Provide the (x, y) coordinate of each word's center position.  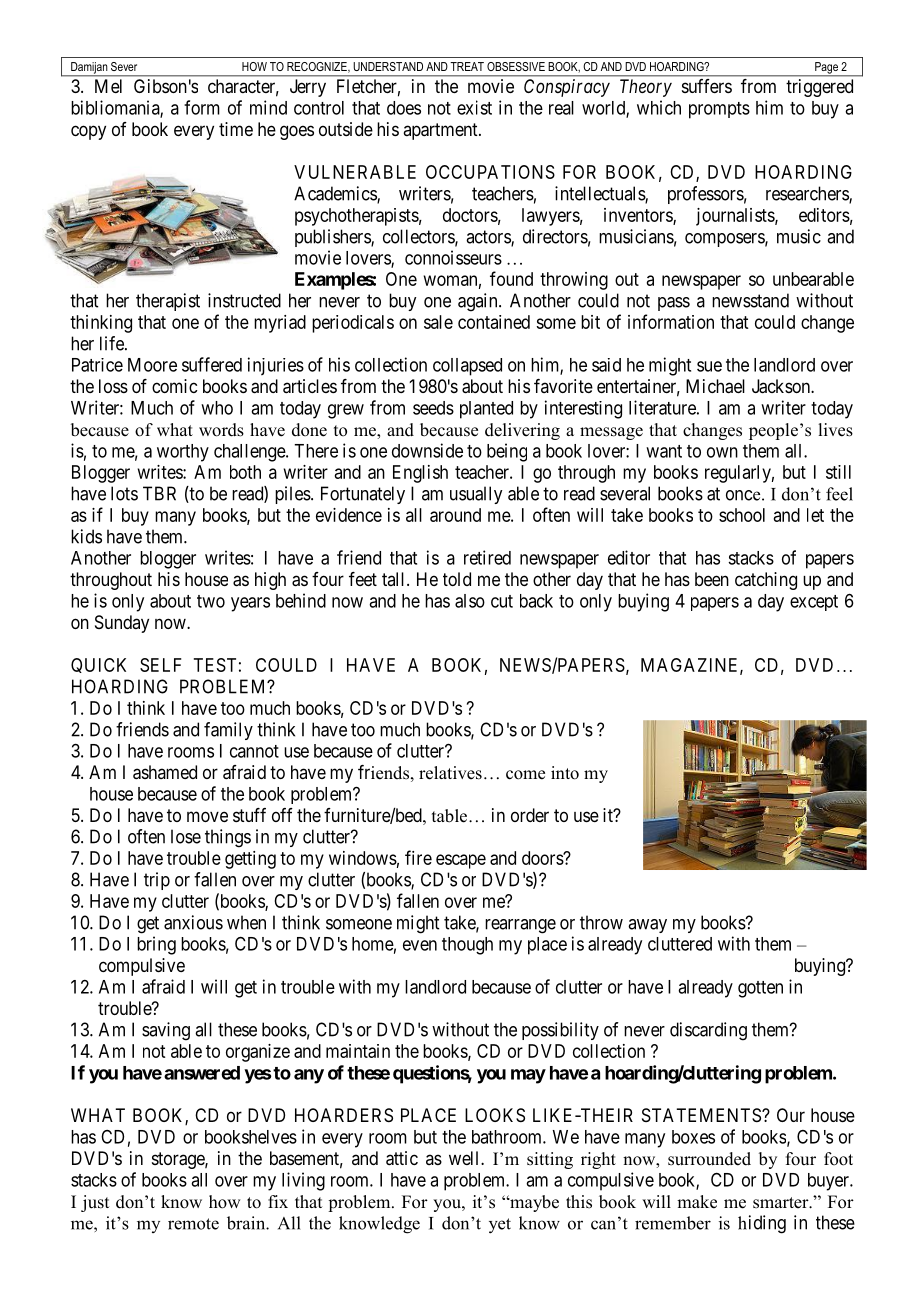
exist (474, 107)
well (465, 1158)
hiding (762, 1224)
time (236, 129)
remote (193, 1224)
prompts (719, 110)
